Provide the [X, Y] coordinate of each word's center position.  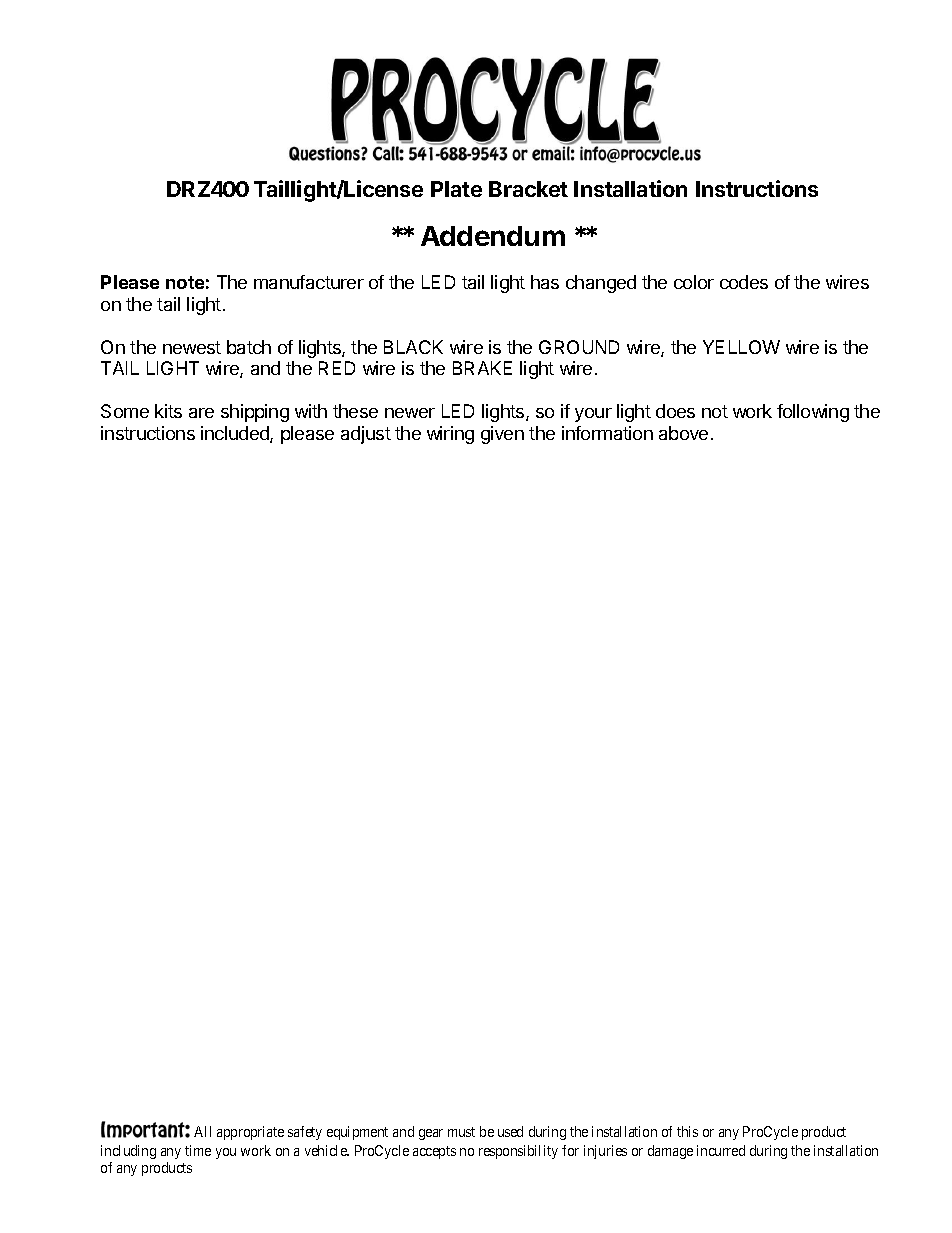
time [198, 1150]
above [683, 433]
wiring [450, 435]
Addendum [493, 236]
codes [744, 282]
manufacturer [309, 282]
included [236, 434]
